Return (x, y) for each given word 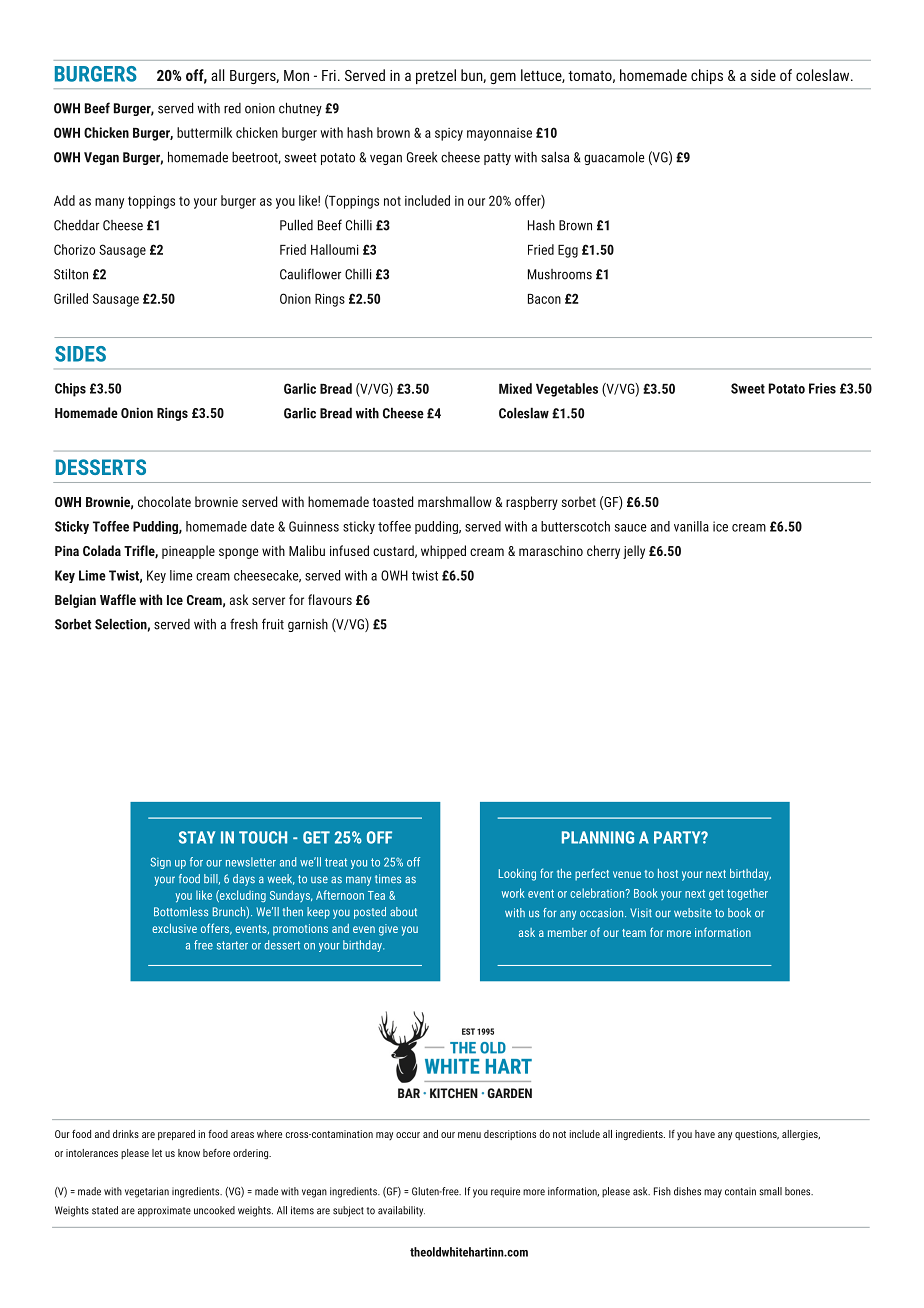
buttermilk (204, 132)
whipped (443, 552)
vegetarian (147, 1192)
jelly (634, 552)
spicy (449, 134)
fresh (244, 624)
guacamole (614, 158)
